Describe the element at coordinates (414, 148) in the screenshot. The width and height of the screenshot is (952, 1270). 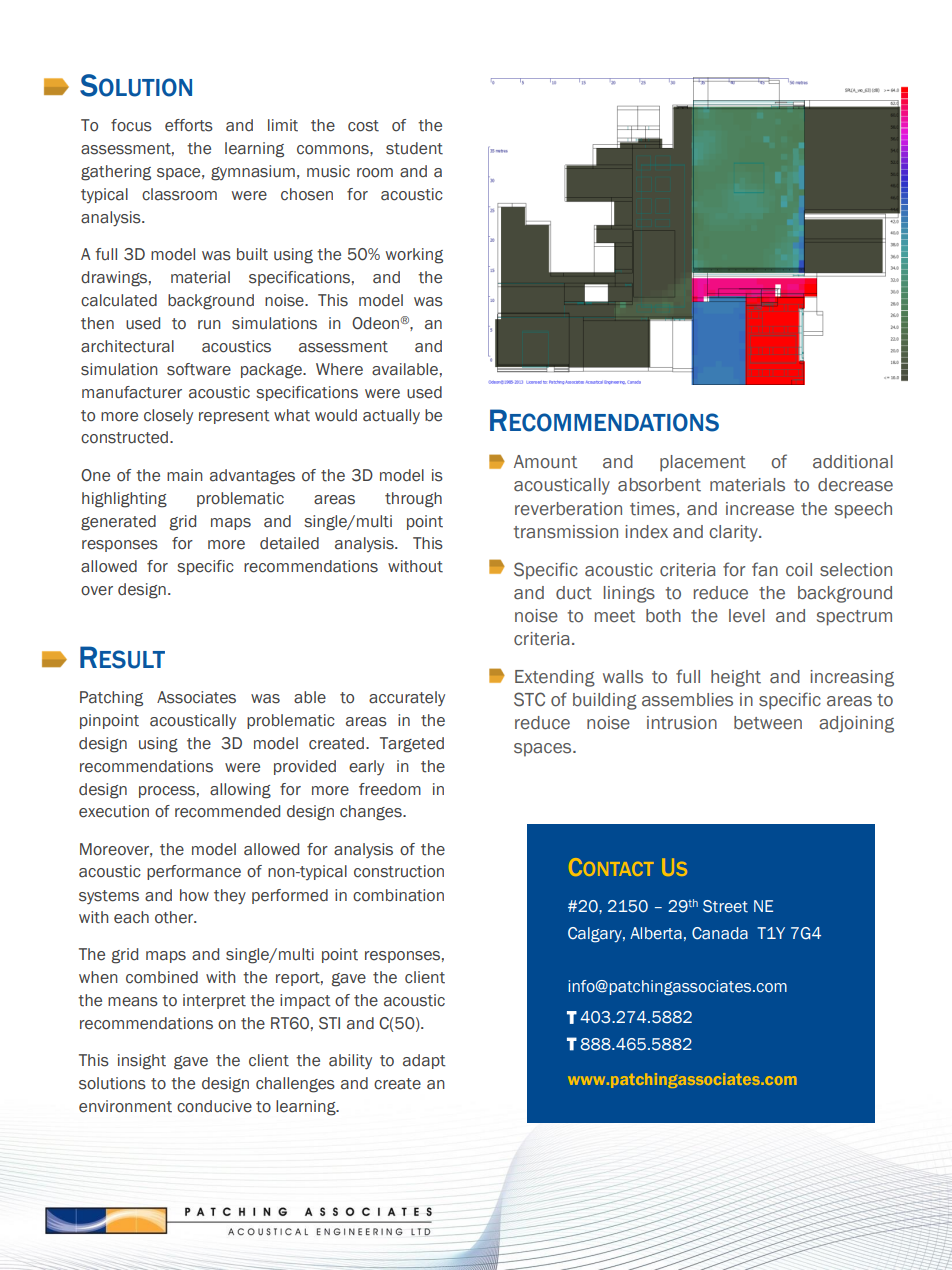
I see `student` at that location.
